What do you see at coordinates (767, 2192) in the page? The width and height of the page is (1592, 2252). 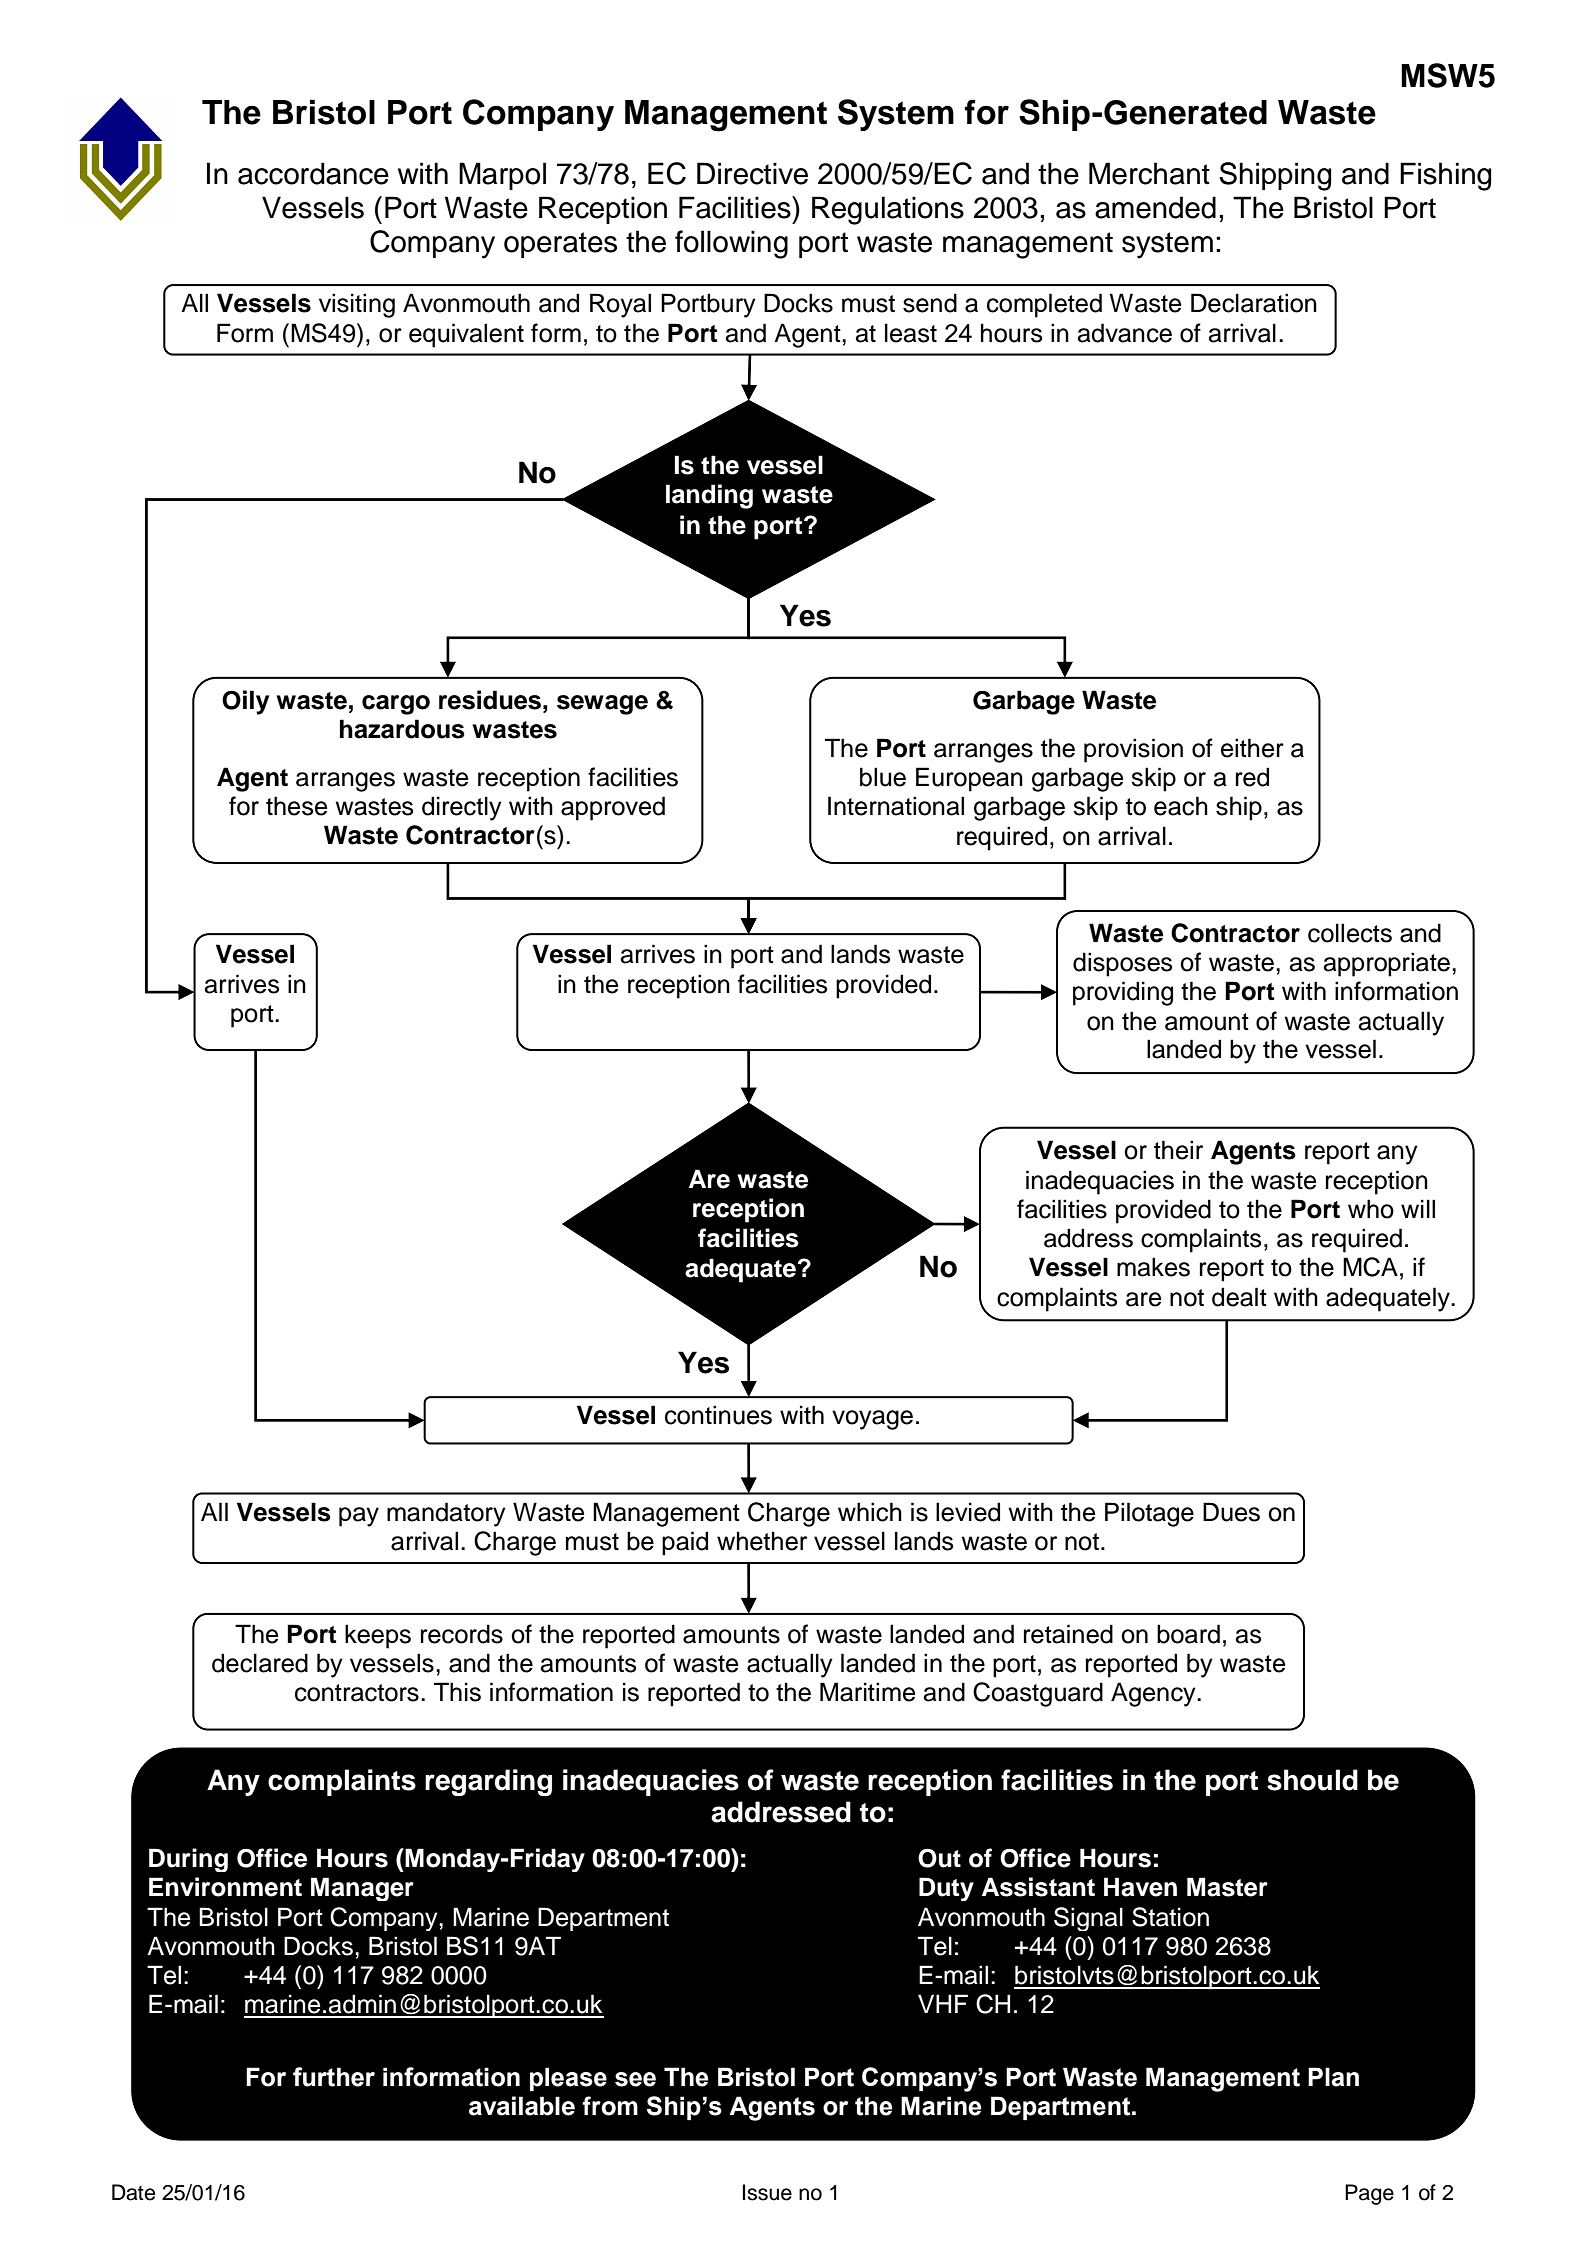 I see `Issue` at bounding box center [767, 2192].
